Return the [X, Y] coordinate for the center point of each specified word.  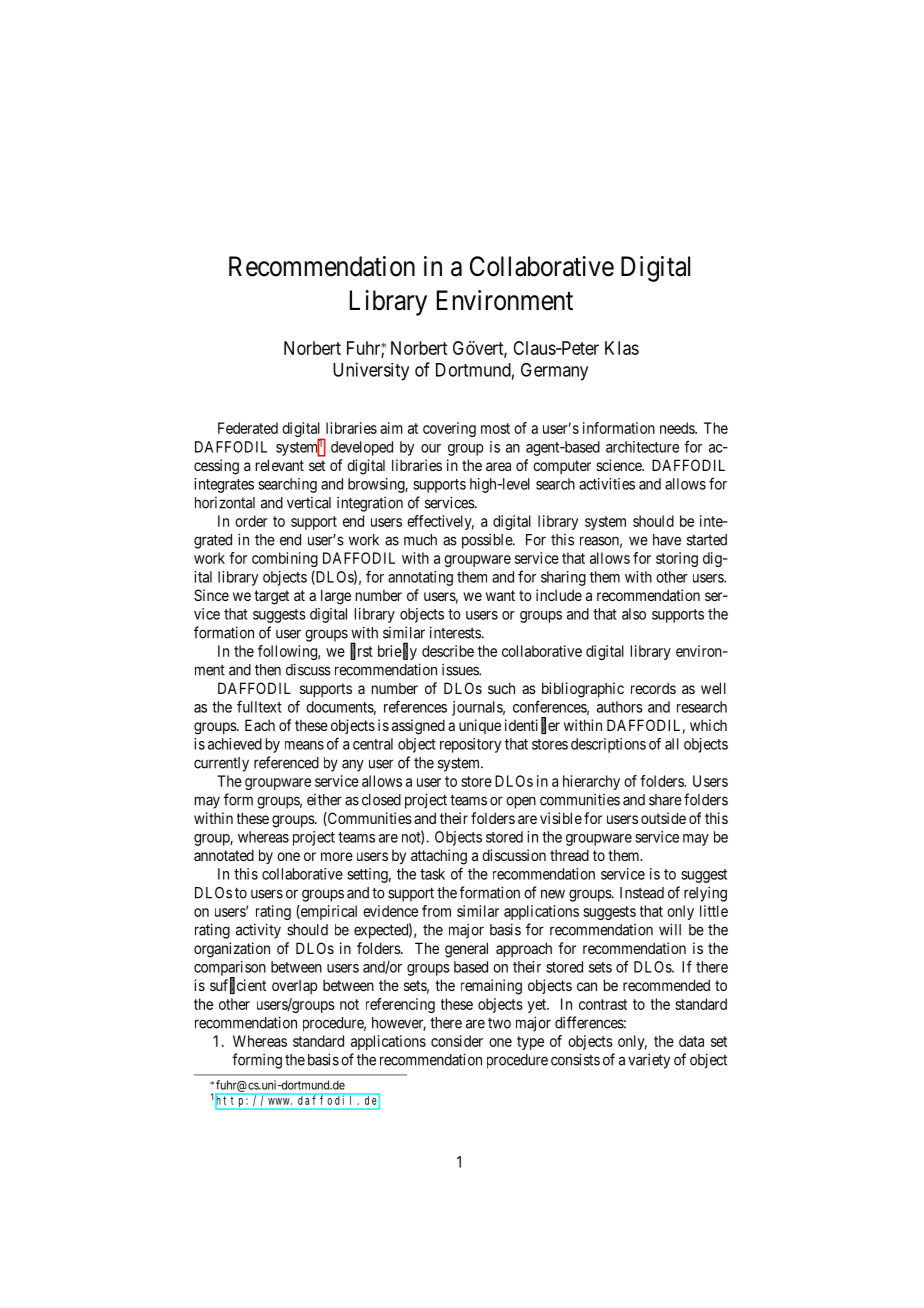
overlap [294, 986]
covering [449, 429]
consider [457, 1041]
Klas [622, 348]
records [653, 688]
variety [649, 1061]
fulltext [259, 706]
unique [480, 726]
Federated [248, 428]
